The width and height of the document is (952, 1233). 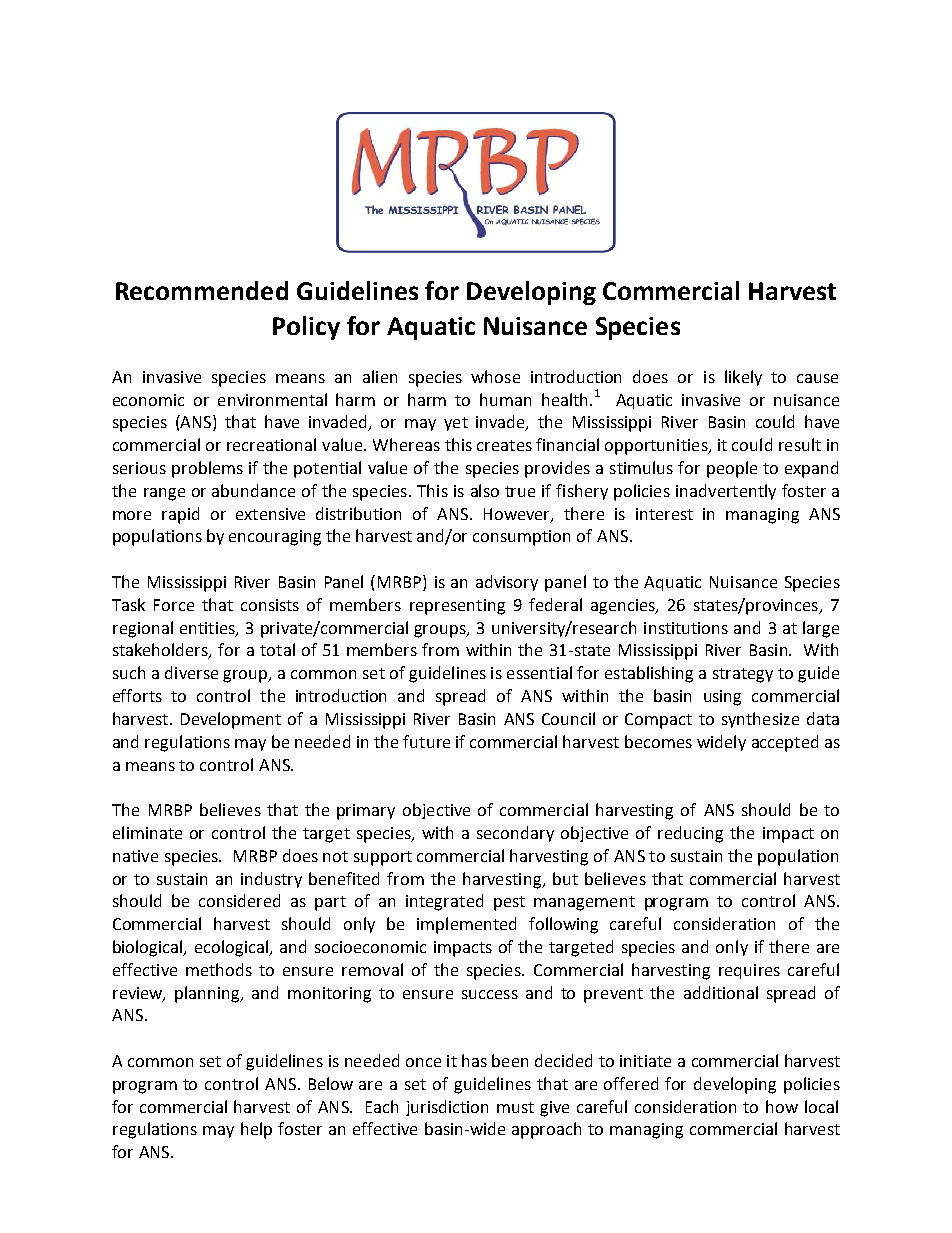 What do you see at coordinates (256, 1130) in the document?
I see `help` at bounding box center [256, 1130].
